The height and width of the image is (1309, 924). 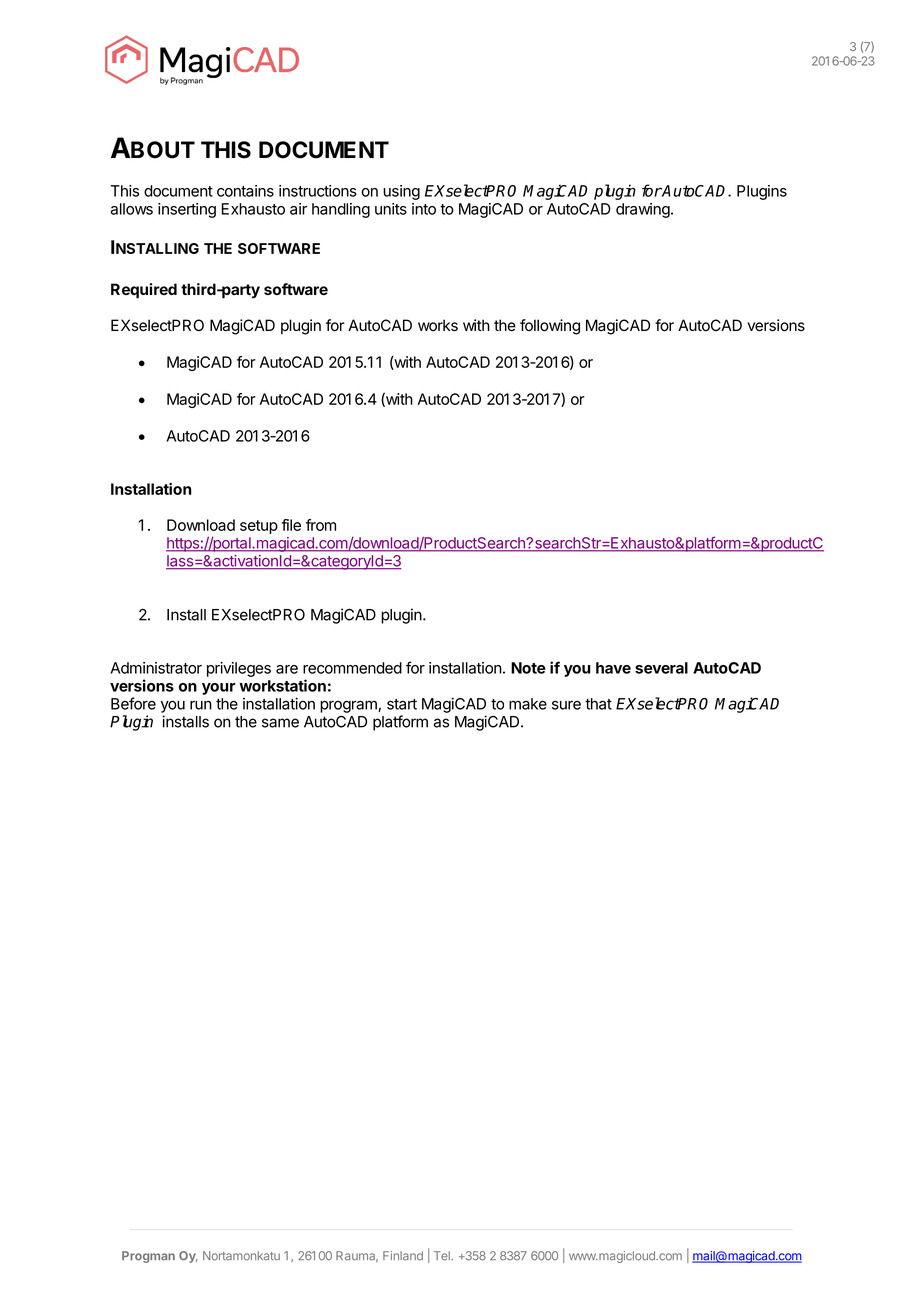 What do you see at coordinates (443, 1256) in the image?
I see `Tel` at bounding box center [443, 1256].
